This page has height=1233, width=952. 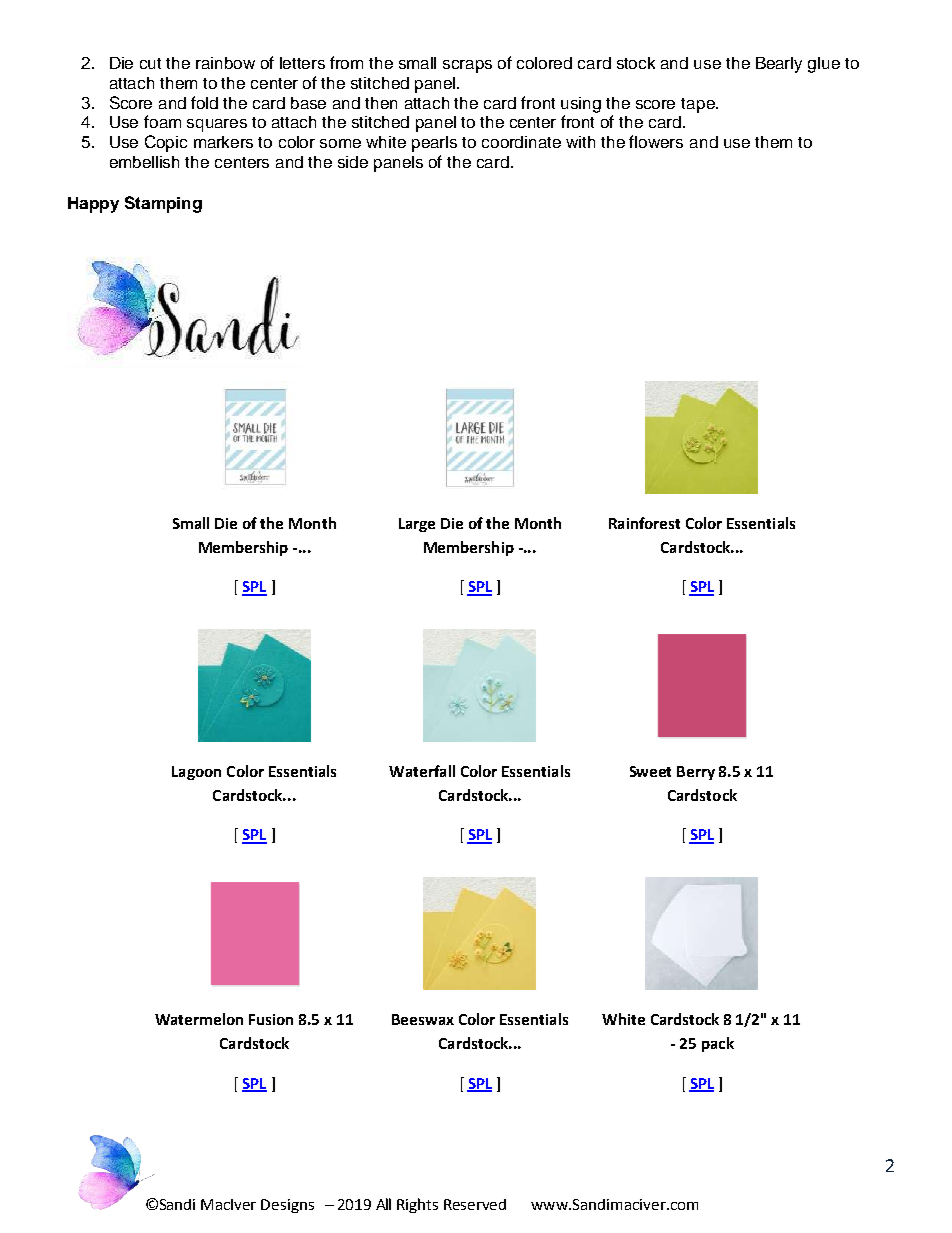 I want to click on fold, so click(x=204, y=102).
